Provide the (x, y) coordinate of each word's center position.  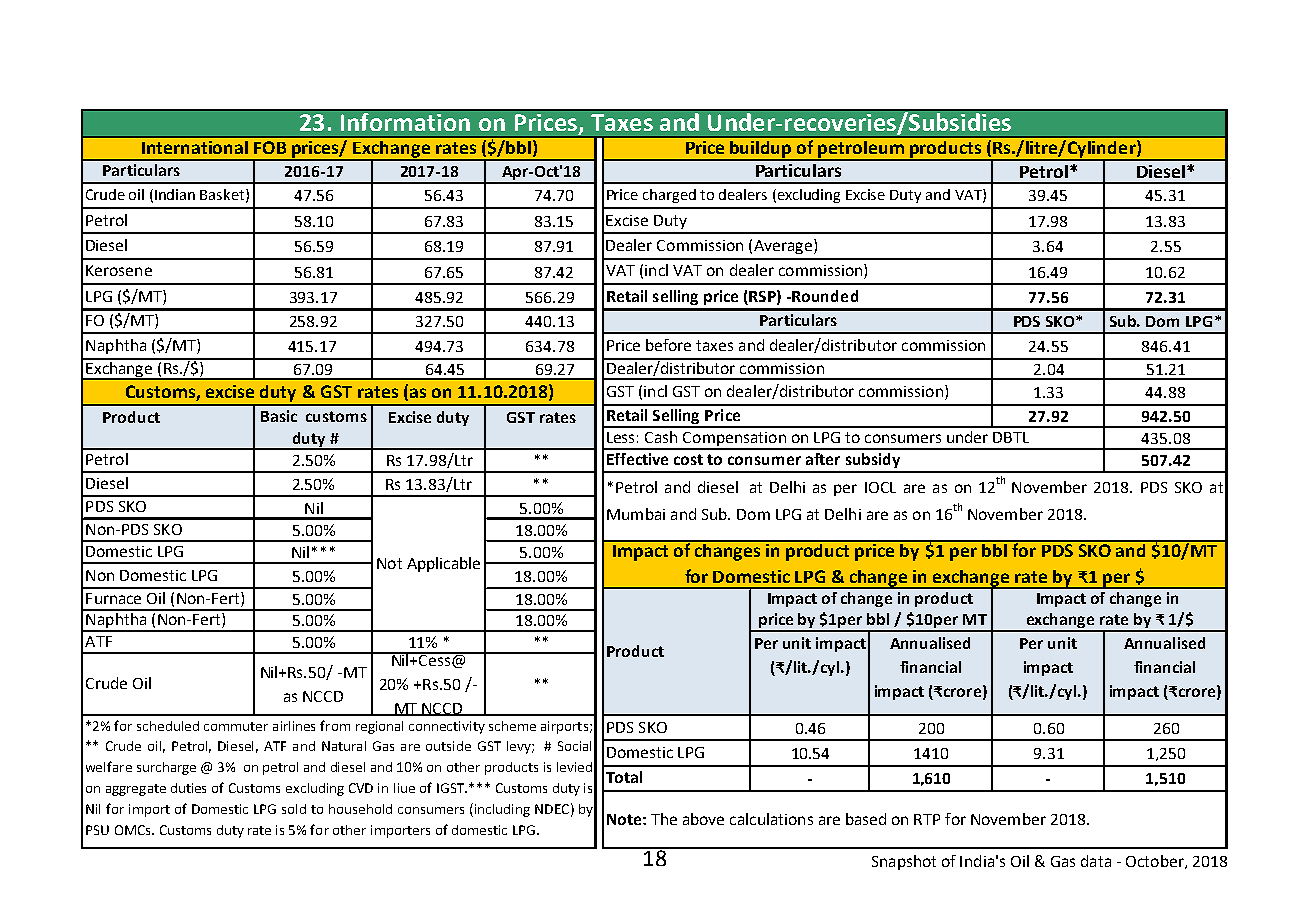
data (1096, 861)
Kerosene (119, 270)
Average (783, 247)
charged (669, 196)
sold (294, 809)
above (703, 819)
